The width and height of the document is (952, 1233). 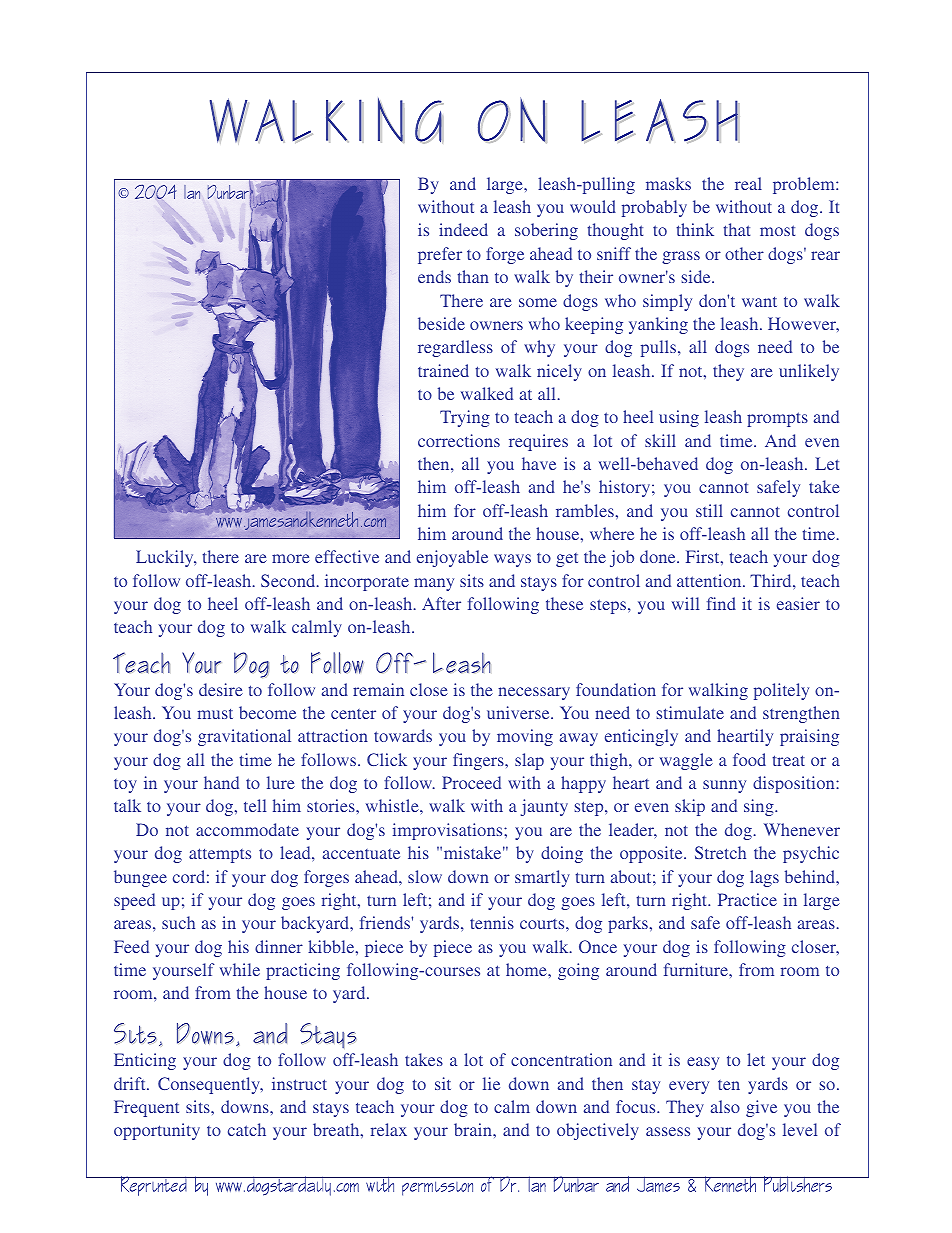 I want to click on food, so click(x=749, y=759).
